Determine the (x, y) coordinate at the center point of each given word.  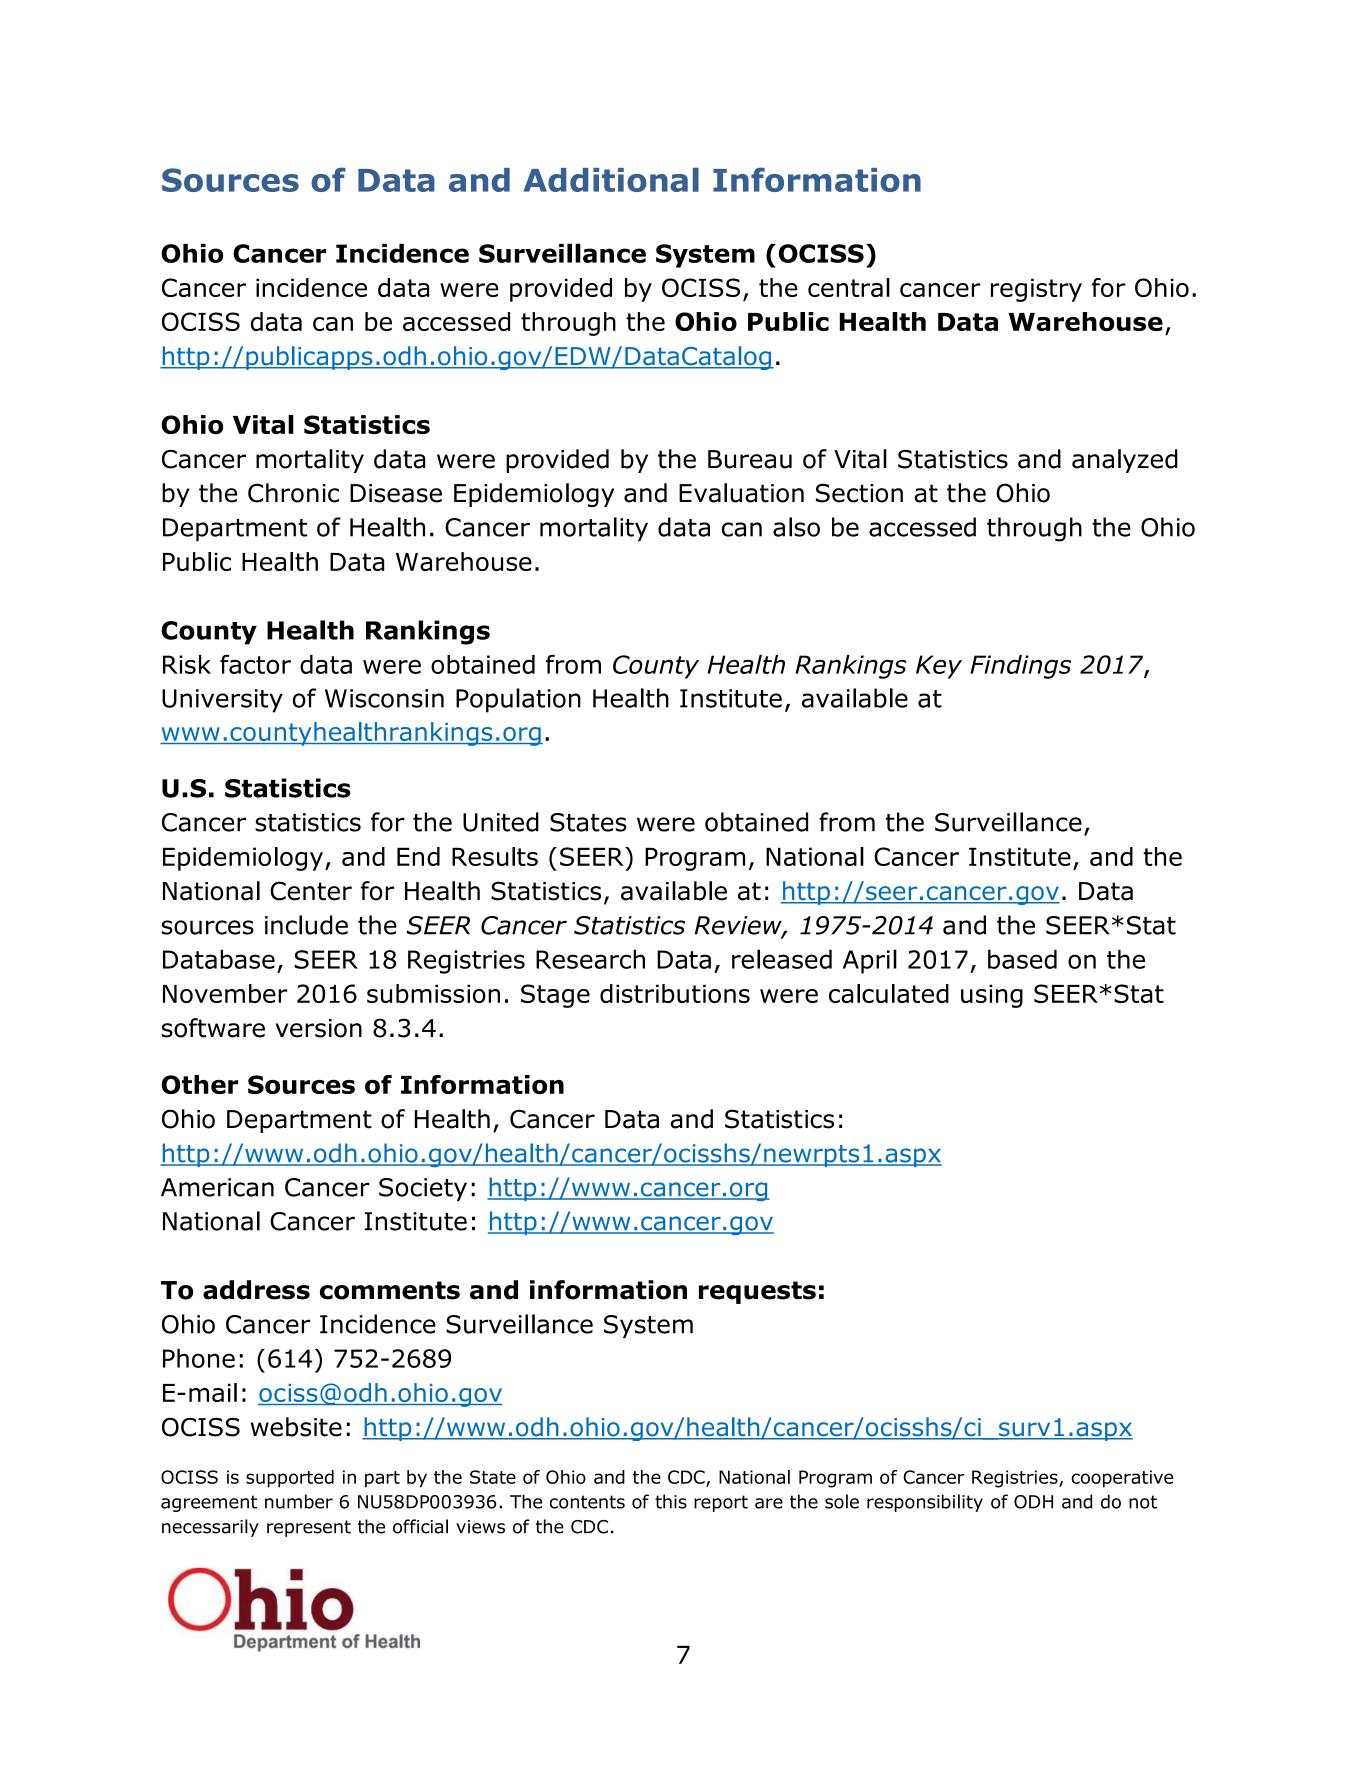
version (318, 1028)
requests (757, 1292)
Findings (1020, 667)
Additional (611, 180)
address (256, 1290)
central (849, 287)
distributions (675, 993)
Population (518, 700)
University (222, 701)
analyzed (1125, 461)
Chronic (293, 493)
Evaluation (741, 493)
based (1022, 959)
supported (290, 1479)
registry (1036, 290)
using (992, 996)
